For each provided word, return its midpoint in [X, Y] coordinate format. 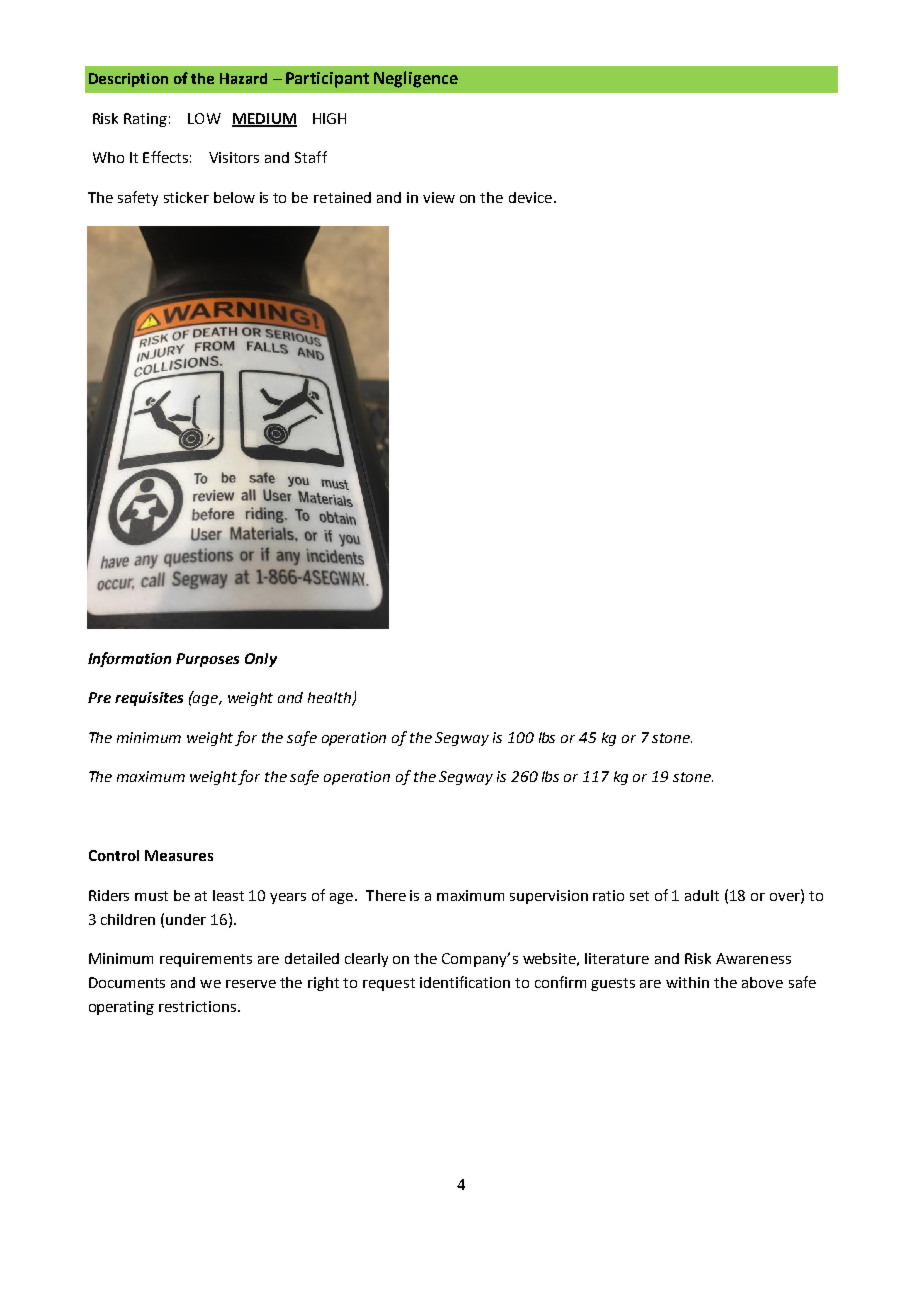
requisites [149, 699]
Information [129, 659]
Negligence [416, 79]
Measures [179, 855]
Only [261, 660]
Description [128, 80]
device [530, 197]
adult [702, 895]
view [439, 197]
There [386, 895]
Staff [311, 157]
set [639, 896]
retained [342, 197]
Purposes [207, 660]
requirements [206, 960]
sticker [186, 197]
